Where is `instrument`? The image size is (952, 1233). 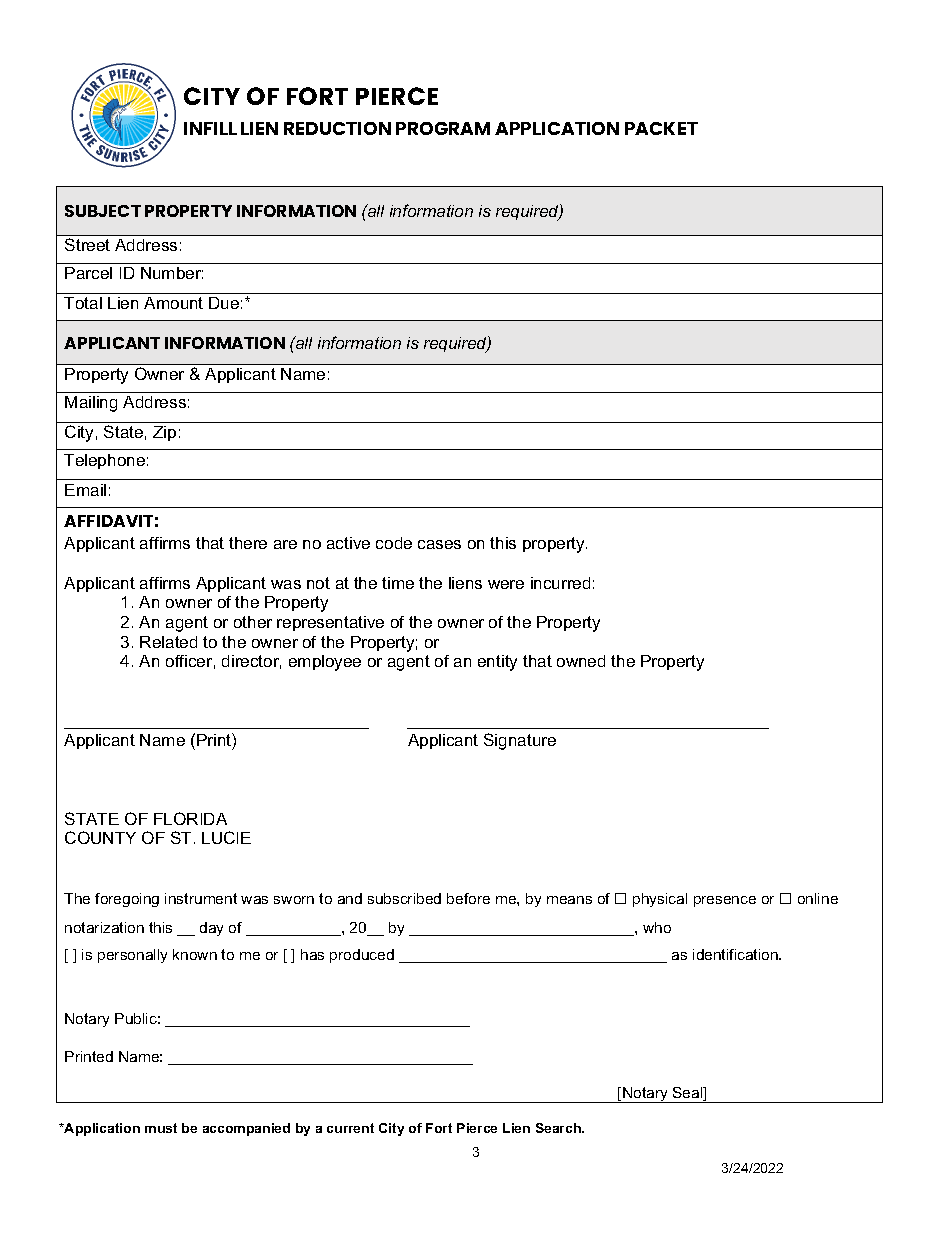 instrument is located at coordinates (201, 898).
